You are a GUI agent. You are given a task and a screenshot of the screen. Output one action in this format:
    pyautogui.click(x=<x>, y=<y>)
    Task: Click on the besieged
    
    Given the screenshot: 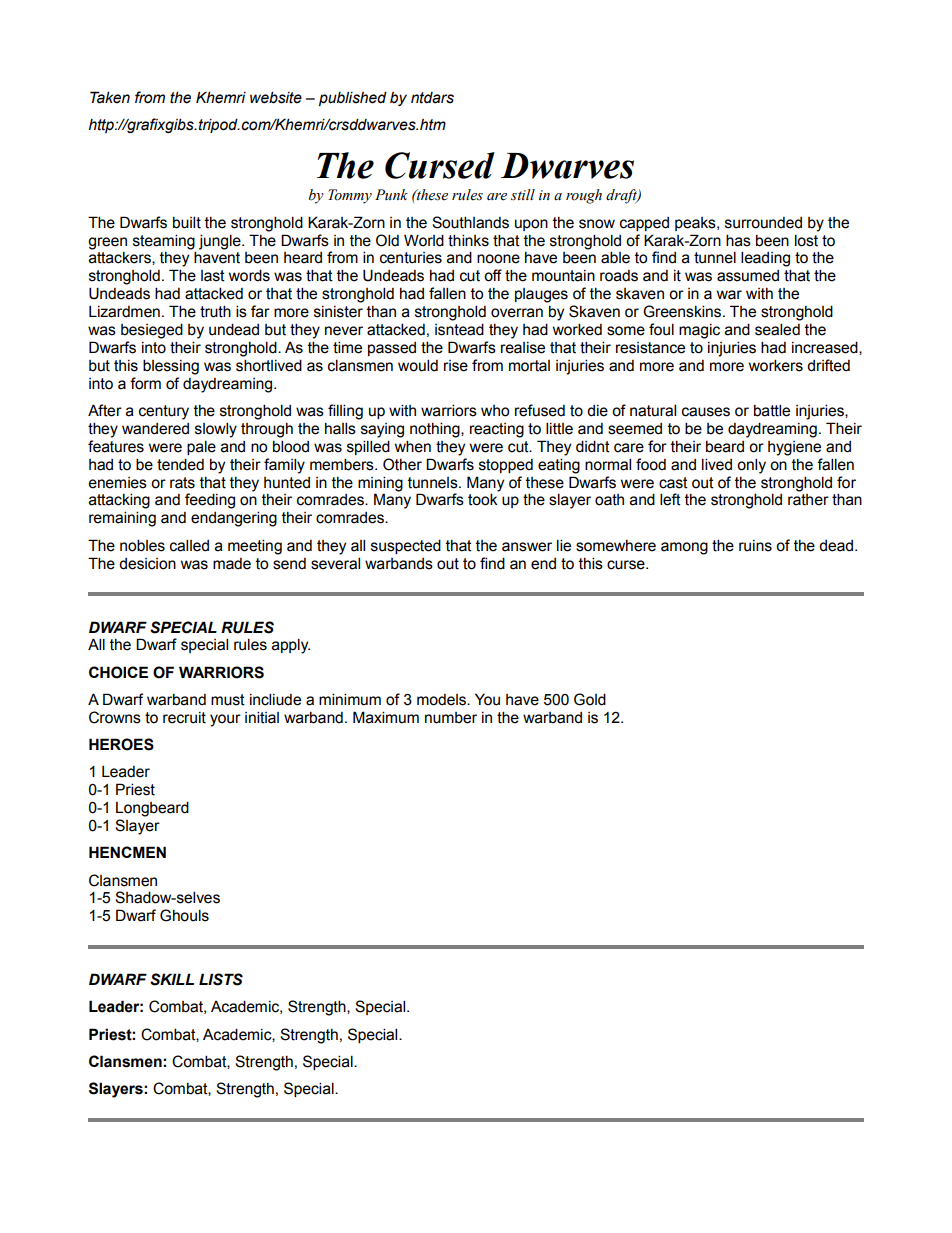 What is the action you would take?
    pyautogui.click(x=152, y=331)
